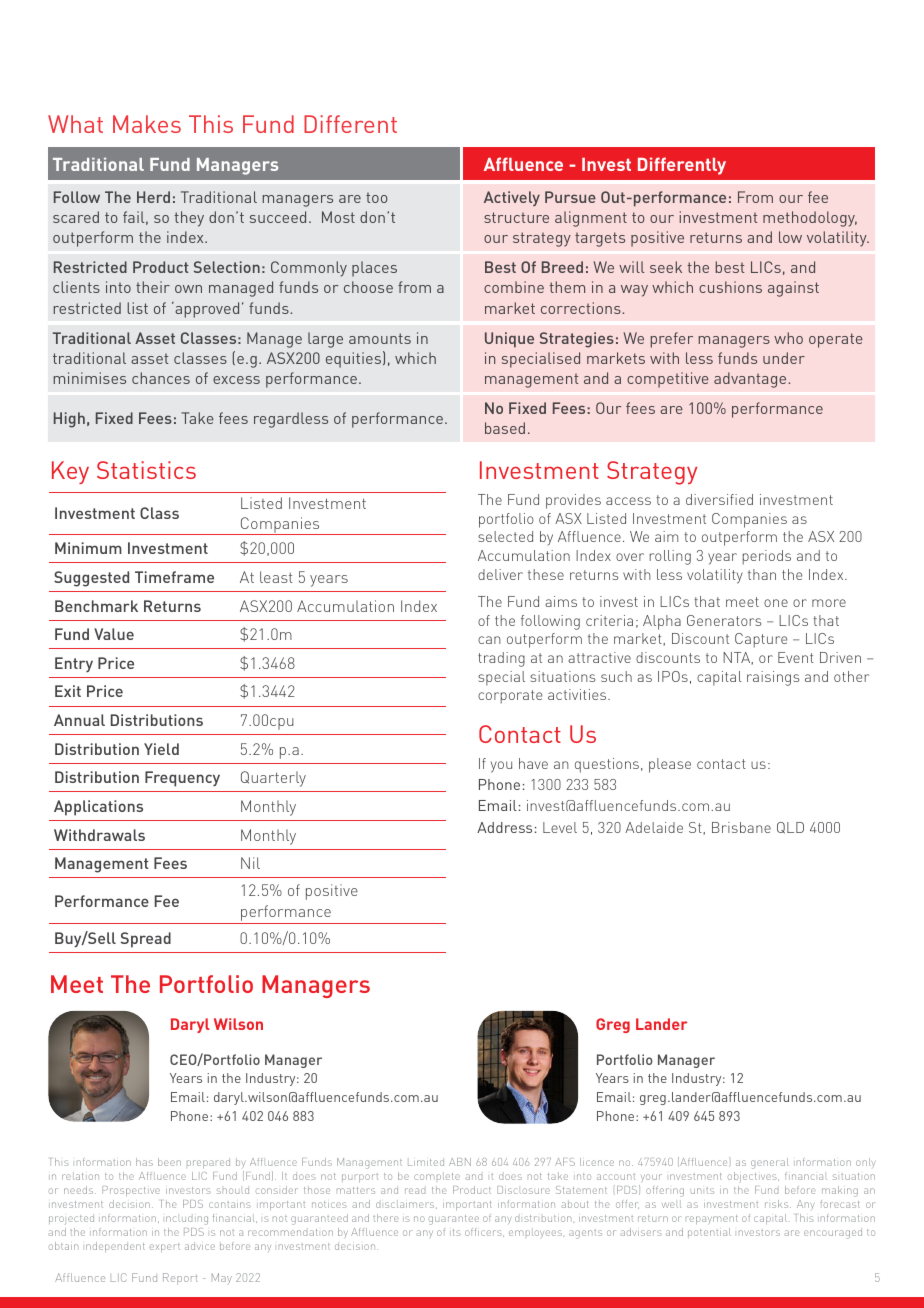 This document has height=1308, width=924. What do you see at coordinates (810, 219) in the document?
I see `methodology` at bounding box center [810, 219].
